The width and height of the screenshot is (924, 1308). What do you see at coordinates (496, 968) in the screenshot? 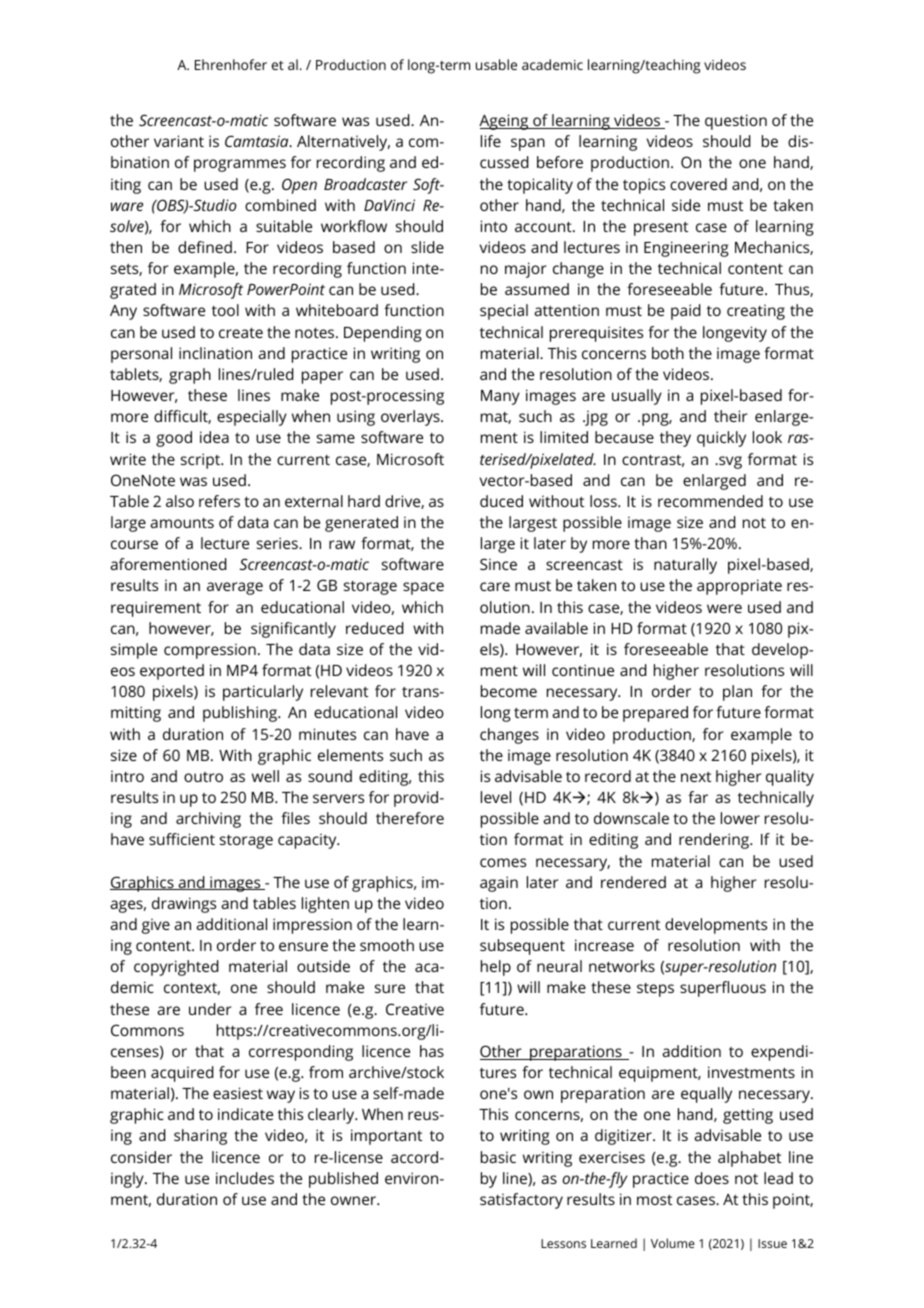
I see `help` at bounding box center [496, 968].
